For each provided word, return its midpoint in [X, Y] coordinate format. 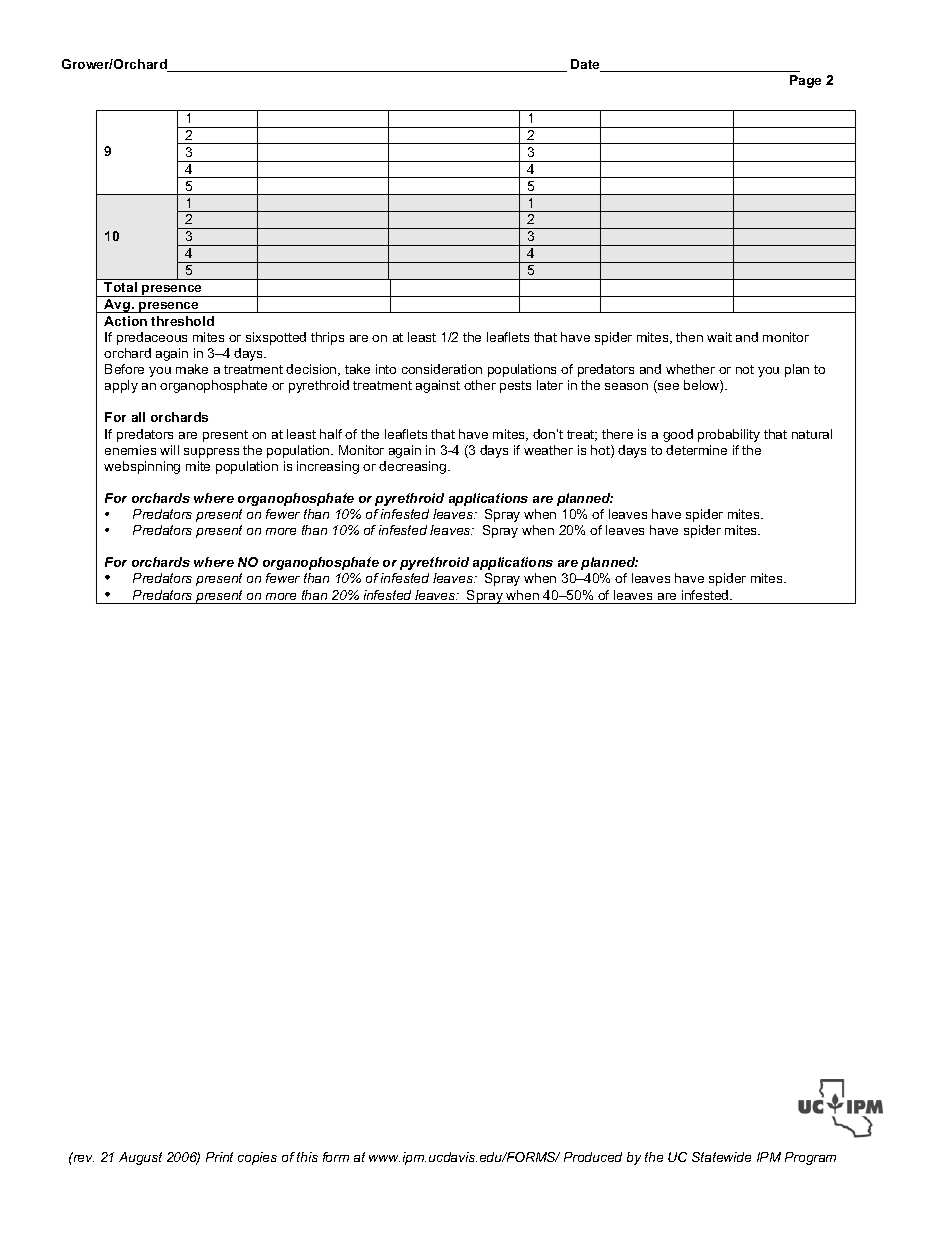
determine [696, 450]
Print [219, 1157]
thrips [327, 338]
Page [805, 81]
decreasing [414, 467]
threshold [182, 321]
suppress [211, 453]
